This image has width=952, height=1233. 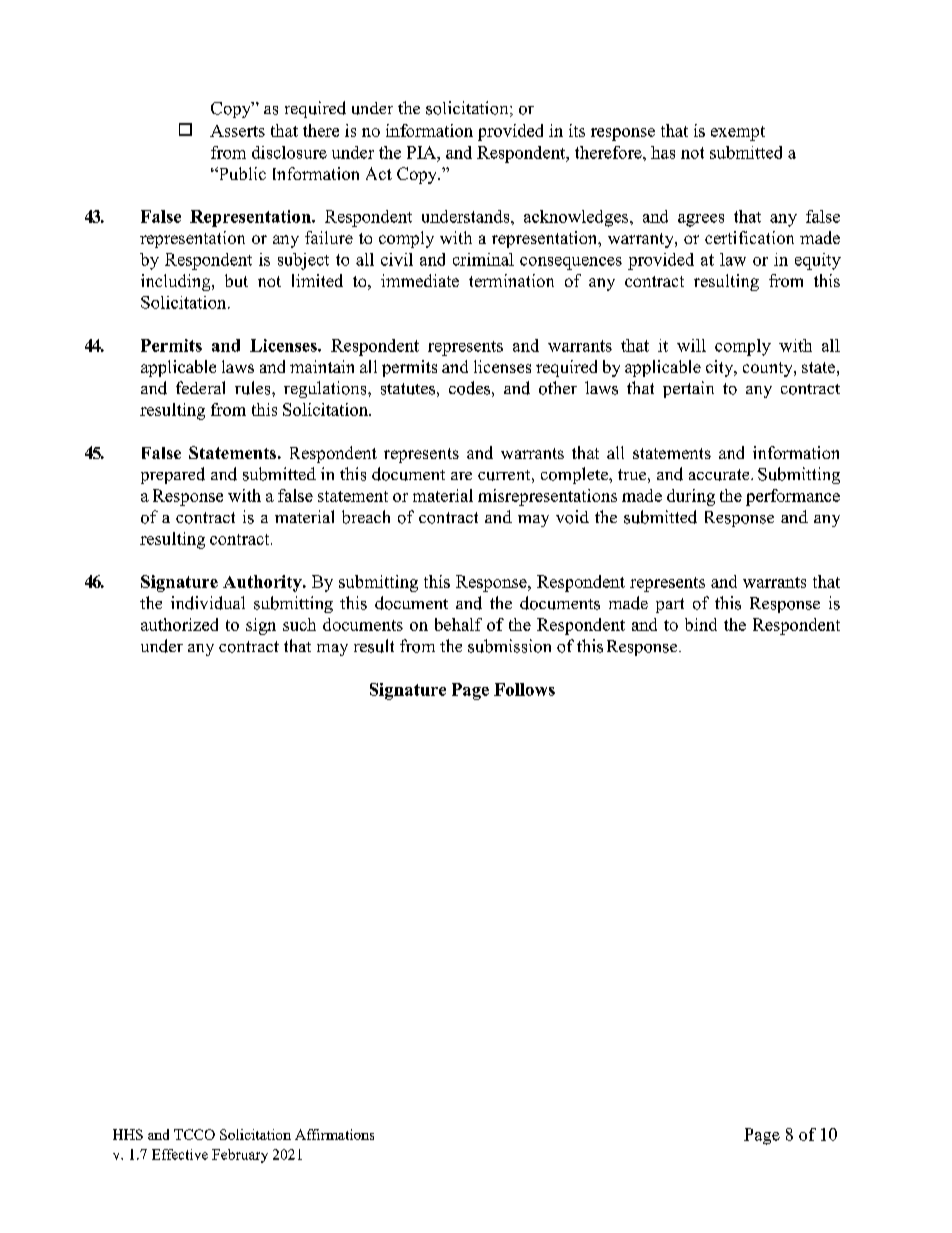 I want to click on Asserts, so click(x=237, y=131).
